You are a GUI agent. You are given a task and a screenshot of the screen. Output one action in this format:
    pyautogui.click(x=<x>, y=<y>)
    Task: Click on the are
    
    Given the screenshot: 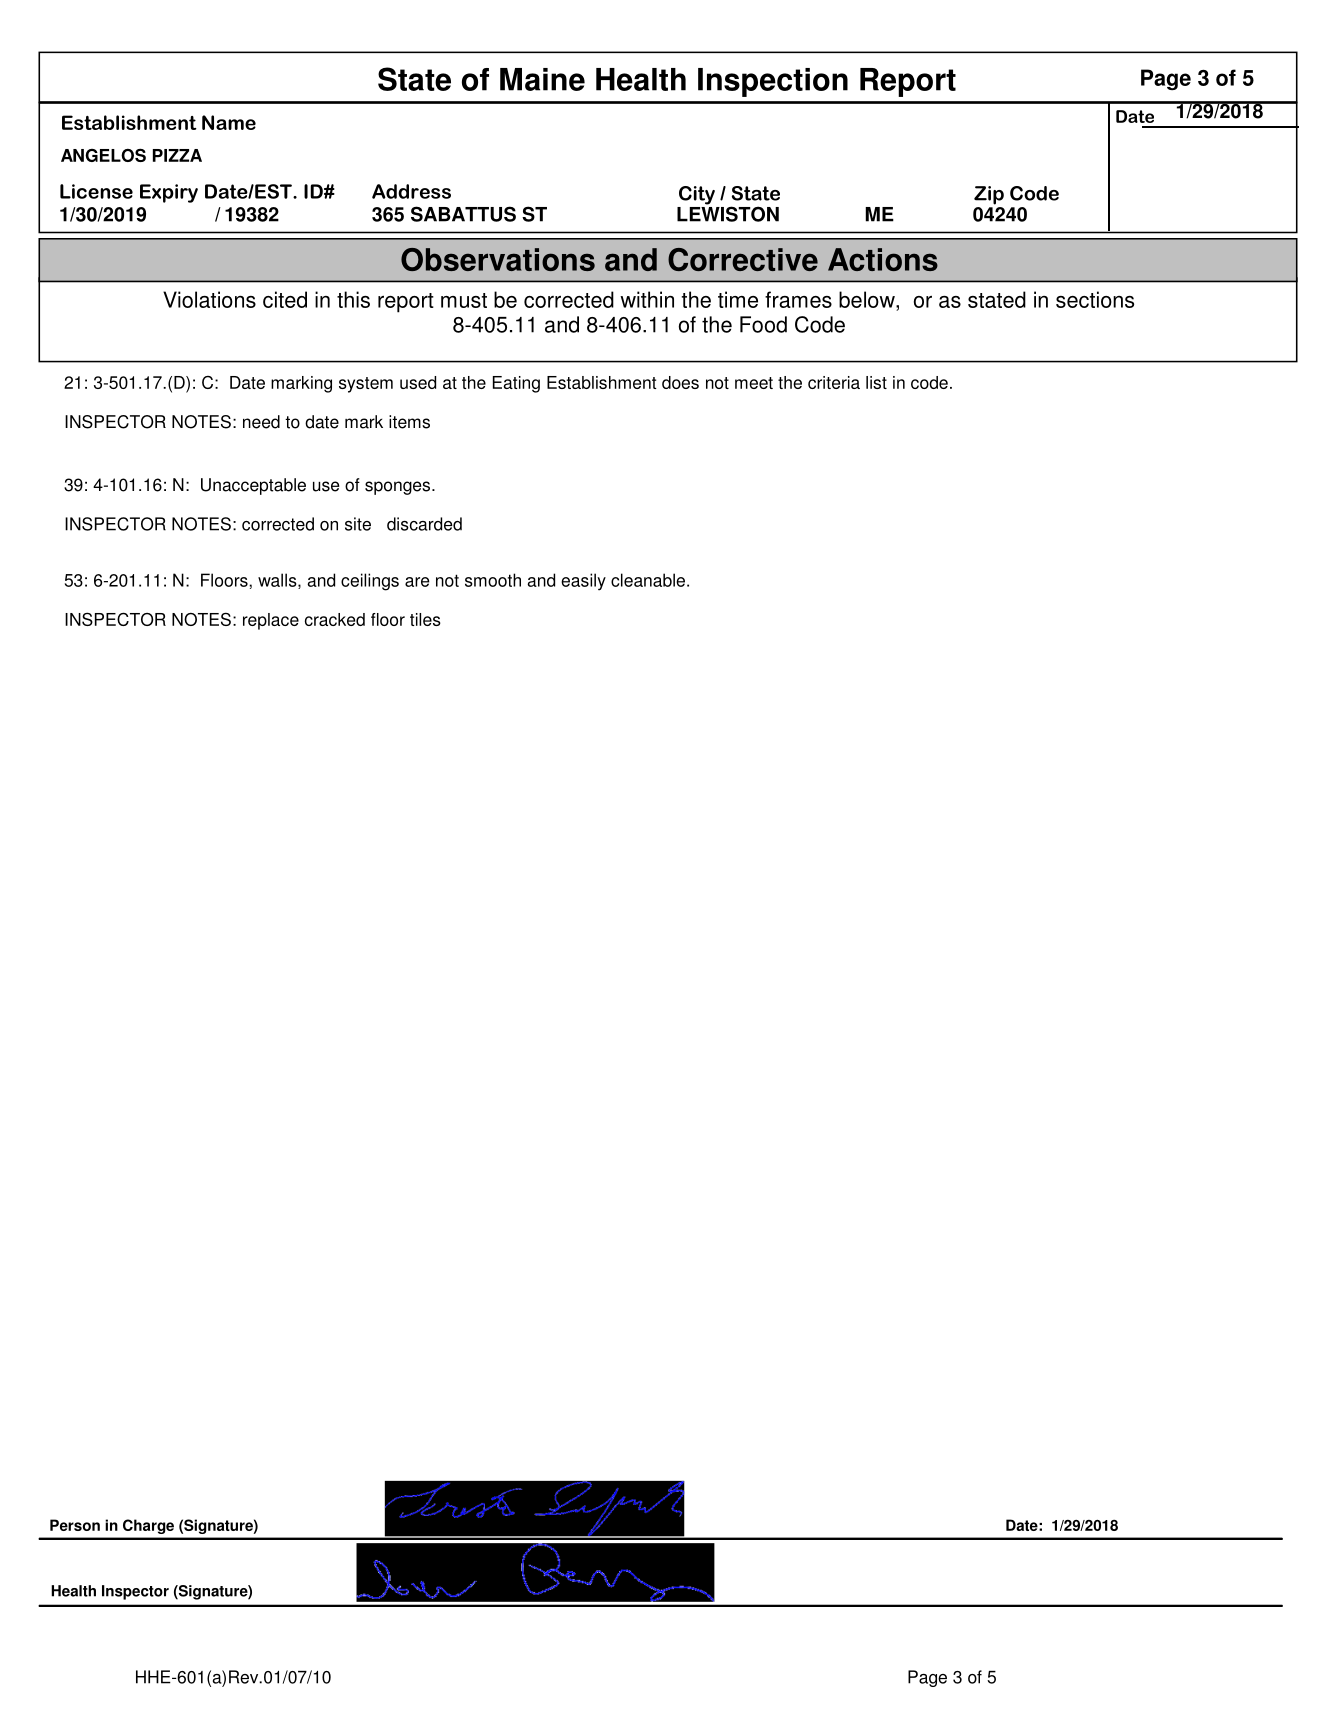 What is the action you would take?
    pyautogui.click(x=417, y=582)
